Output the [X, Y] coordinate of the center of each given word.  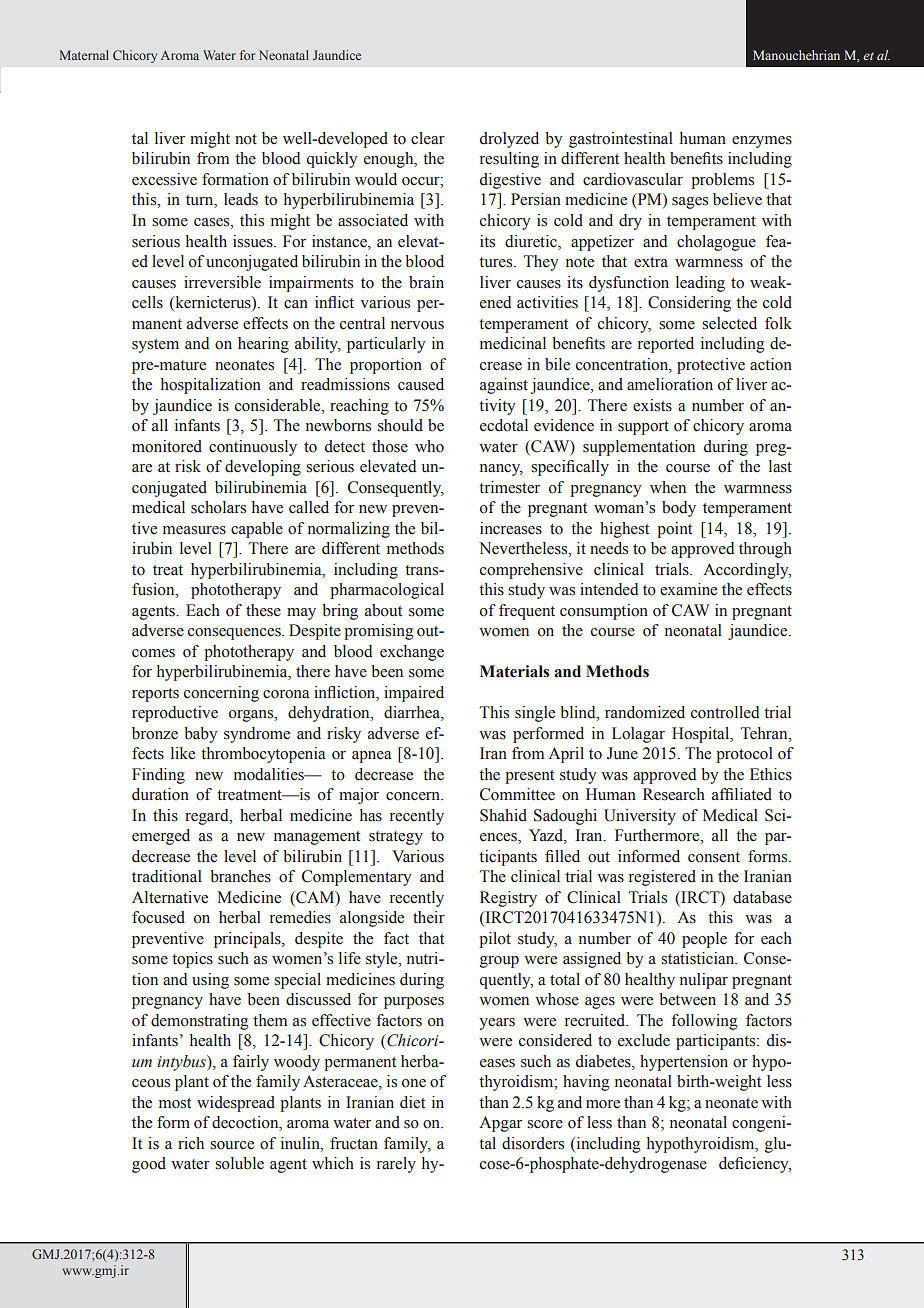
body [679, 509]
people [704, 940]
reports [155, 695]
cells [147, 302]
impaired [414, 694]
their [429, 917]
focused [158, 917]
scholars [218, 507]
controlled [725, 712]
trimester [509, 487]
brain [426, 282]
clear [428, 138]
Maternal [84, 55]
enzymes [762, 142]
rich [191, 1143]
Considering [689, 304]
